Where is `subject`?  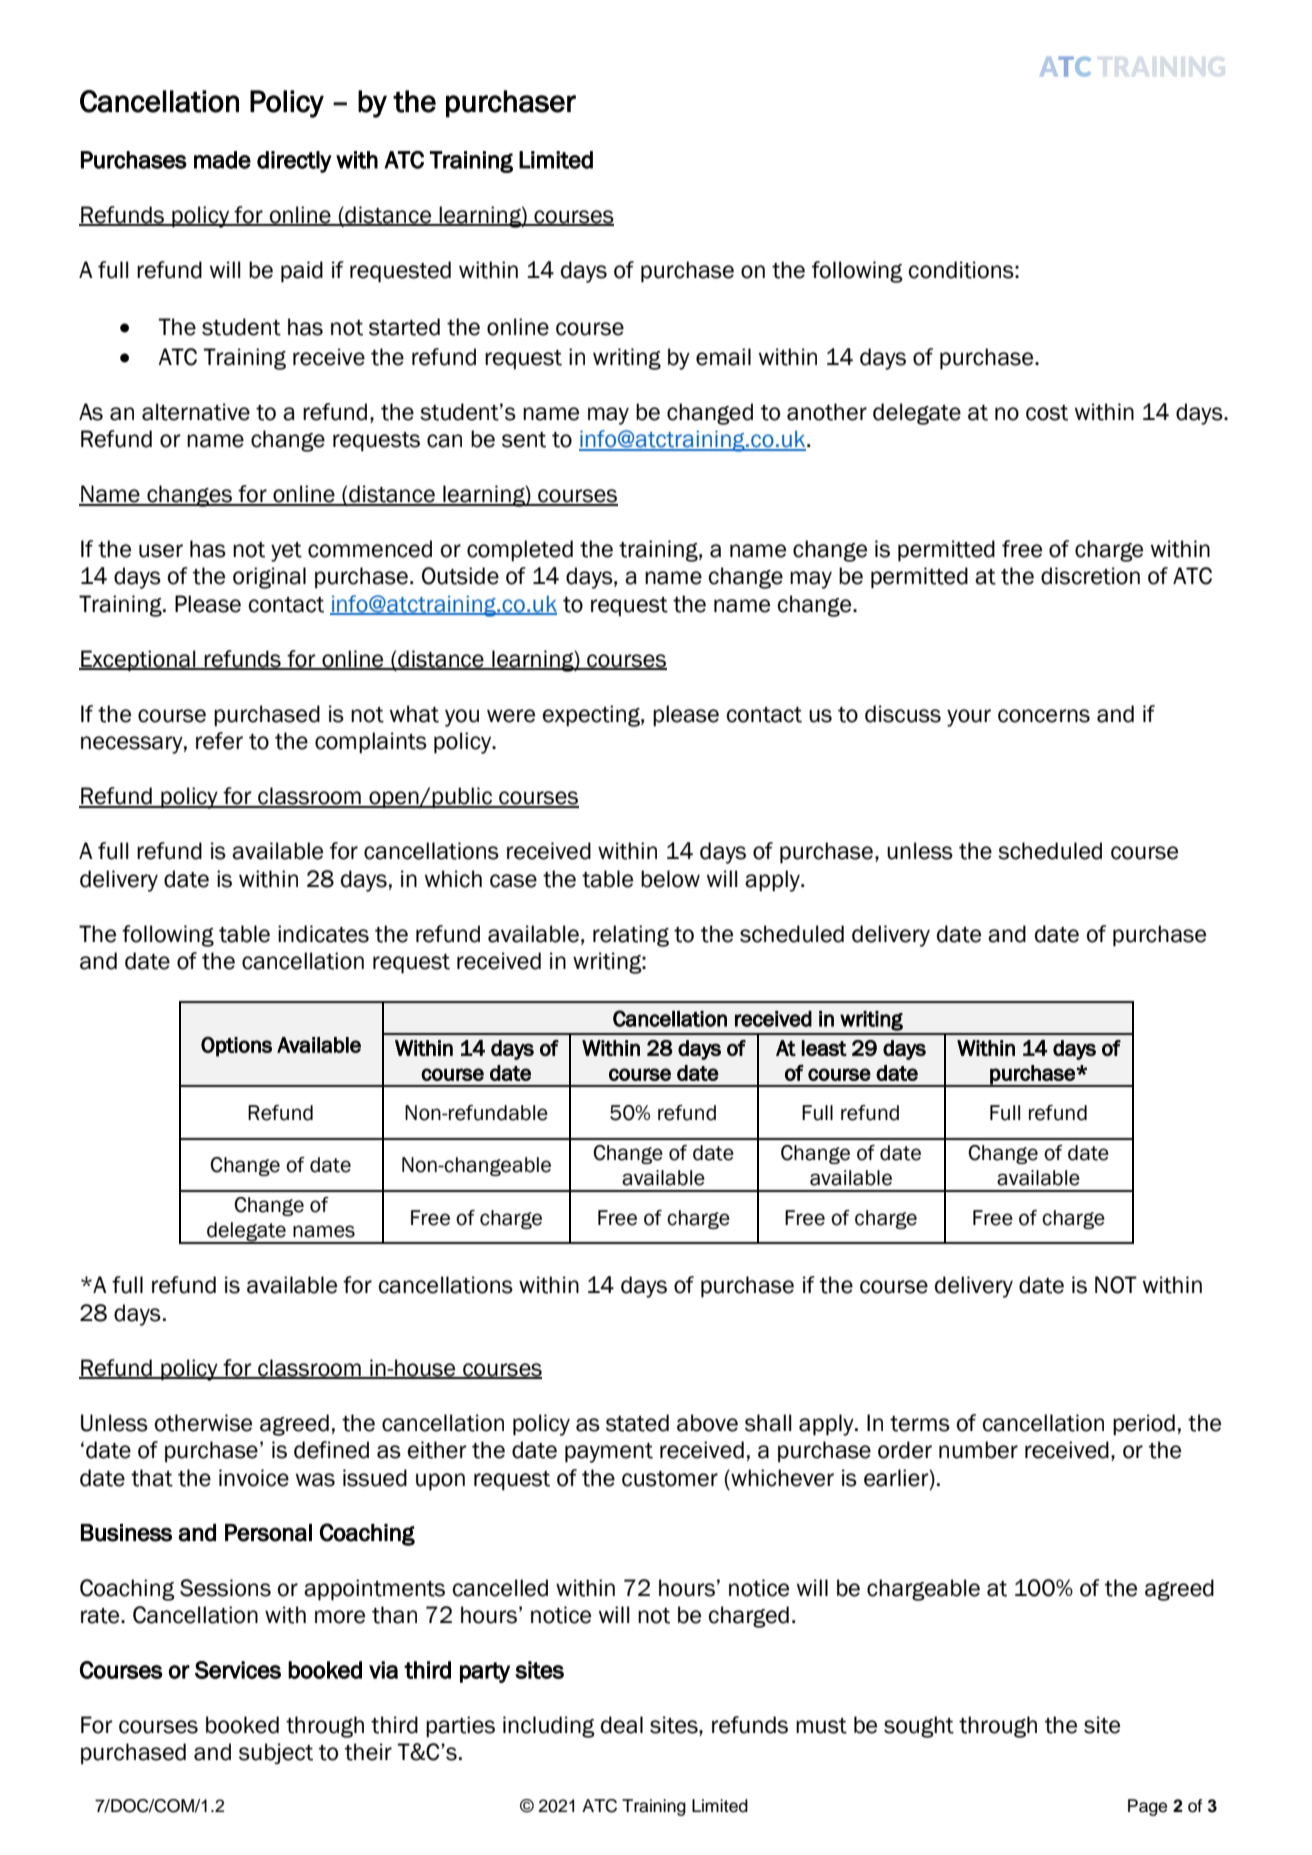
subject is located at coordinates (276, 1753).
